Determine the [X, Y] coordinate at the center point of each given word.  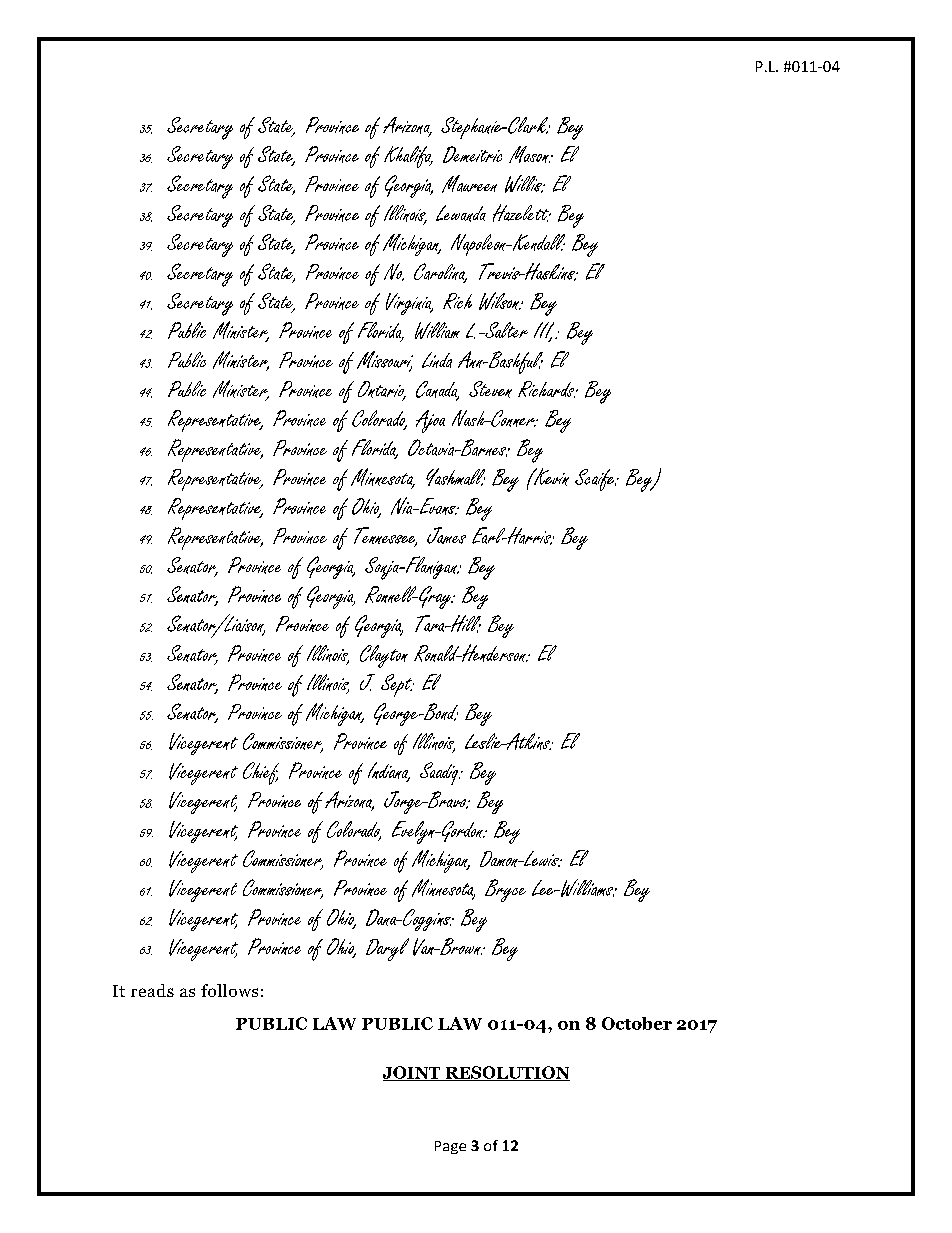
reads [152, 990]
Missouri [385, 361]
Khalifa [408, 157]
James [446, 535]
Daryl [387, 949]
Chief [261, 773]
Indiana [389, 772]
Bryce [505, 890]
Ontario [382, 390]
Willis [524, 184]
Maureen [469, 184]
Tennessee [385, 537]
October [637, 1023]
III [545, 331]
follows [229, 990]
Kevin [550, 477]
